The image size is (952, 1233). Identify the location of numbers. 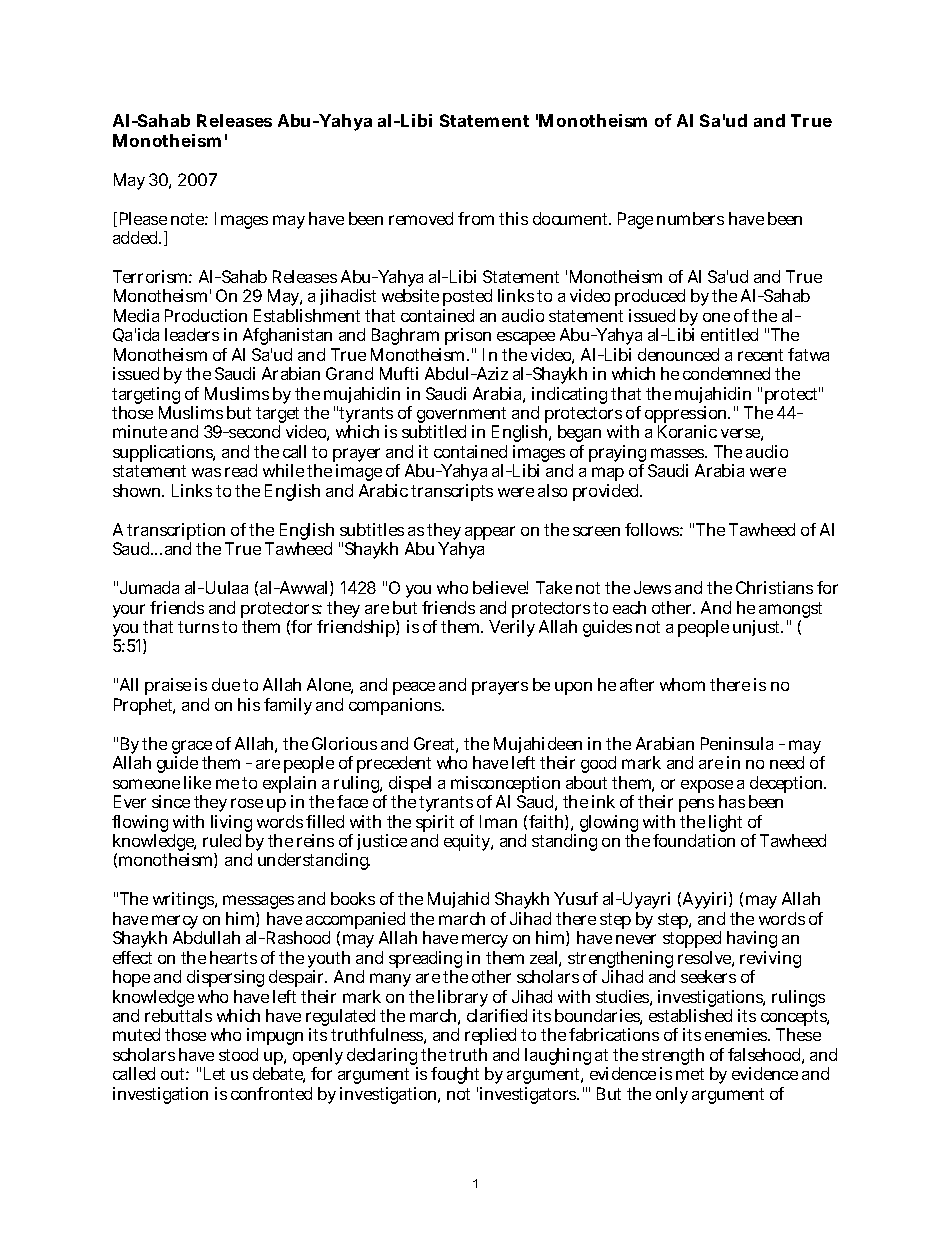
(690, 218).
